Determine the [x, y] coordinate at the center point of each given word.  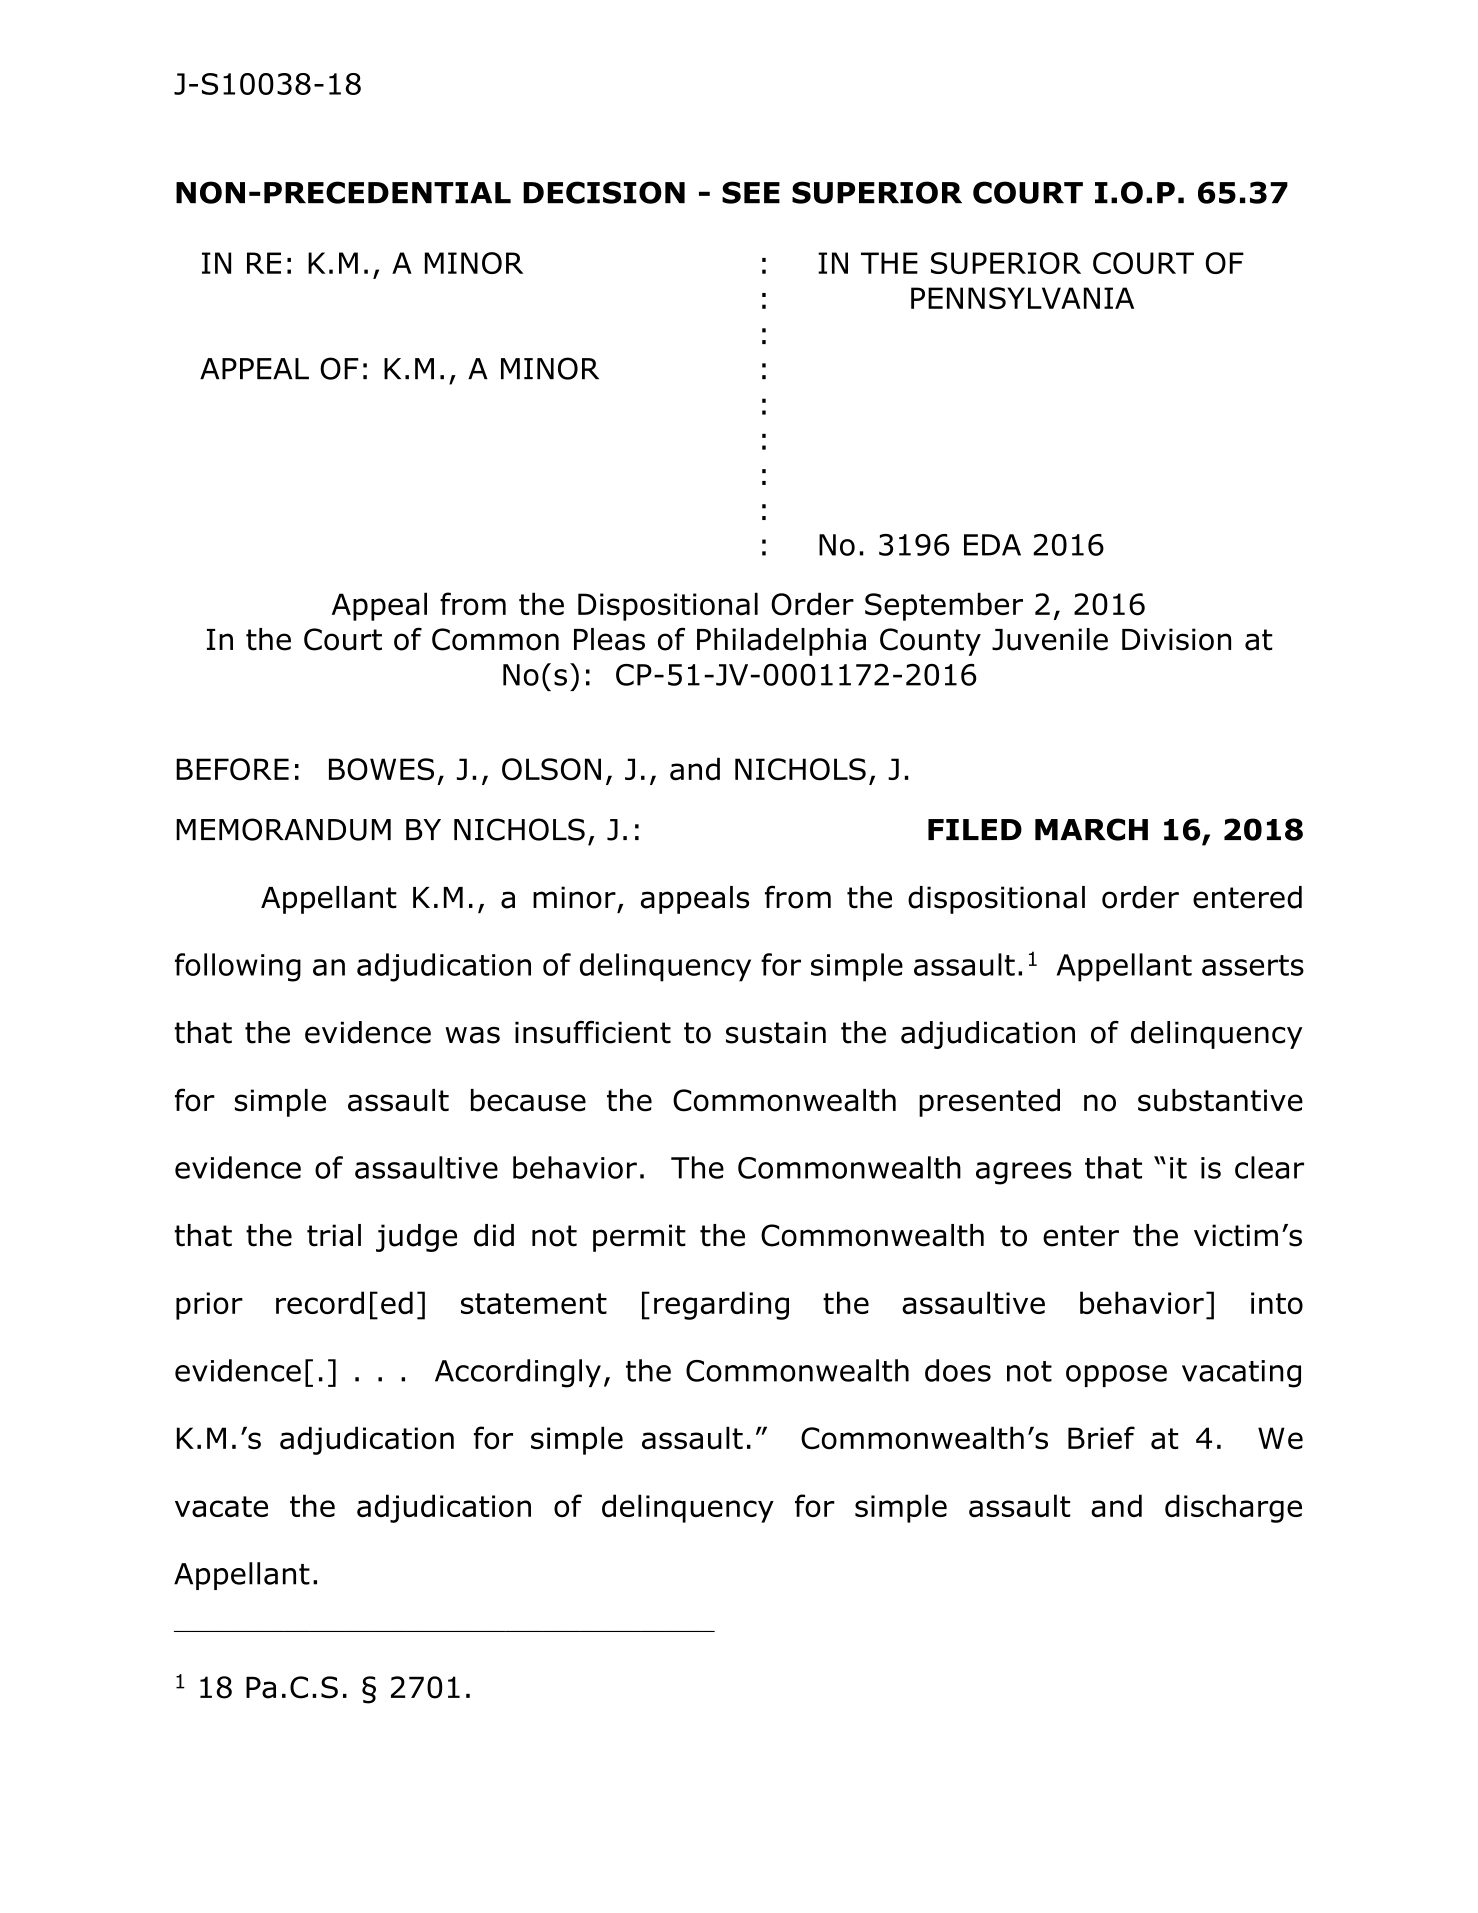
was [472, 1035]
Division [1176, 639]
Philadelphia [781, 642]
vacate [221, 1506]
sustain [776, 1032]
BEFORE [232, 769]
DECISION [604, 192]
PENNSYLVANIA [1022, 298]
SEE [751, 192]
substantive [1220, 1100]
